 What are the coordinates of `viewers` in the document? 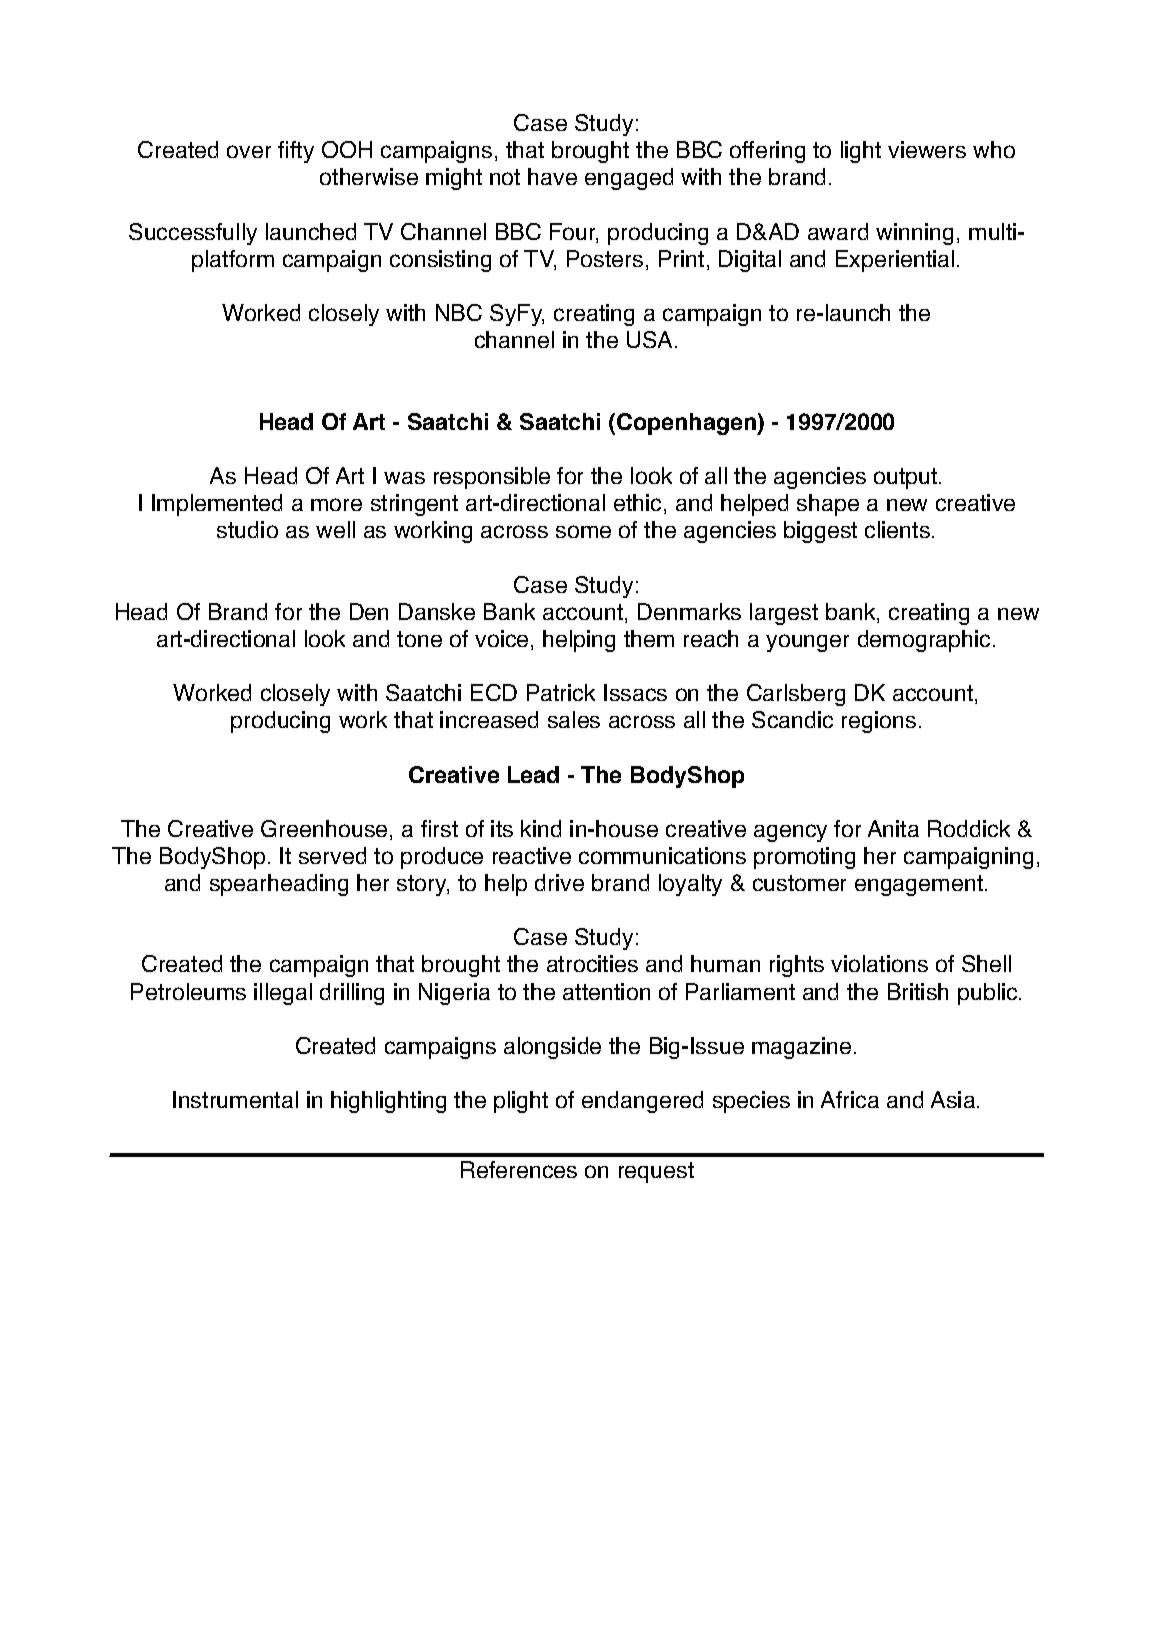 It's located at (927, 149).
